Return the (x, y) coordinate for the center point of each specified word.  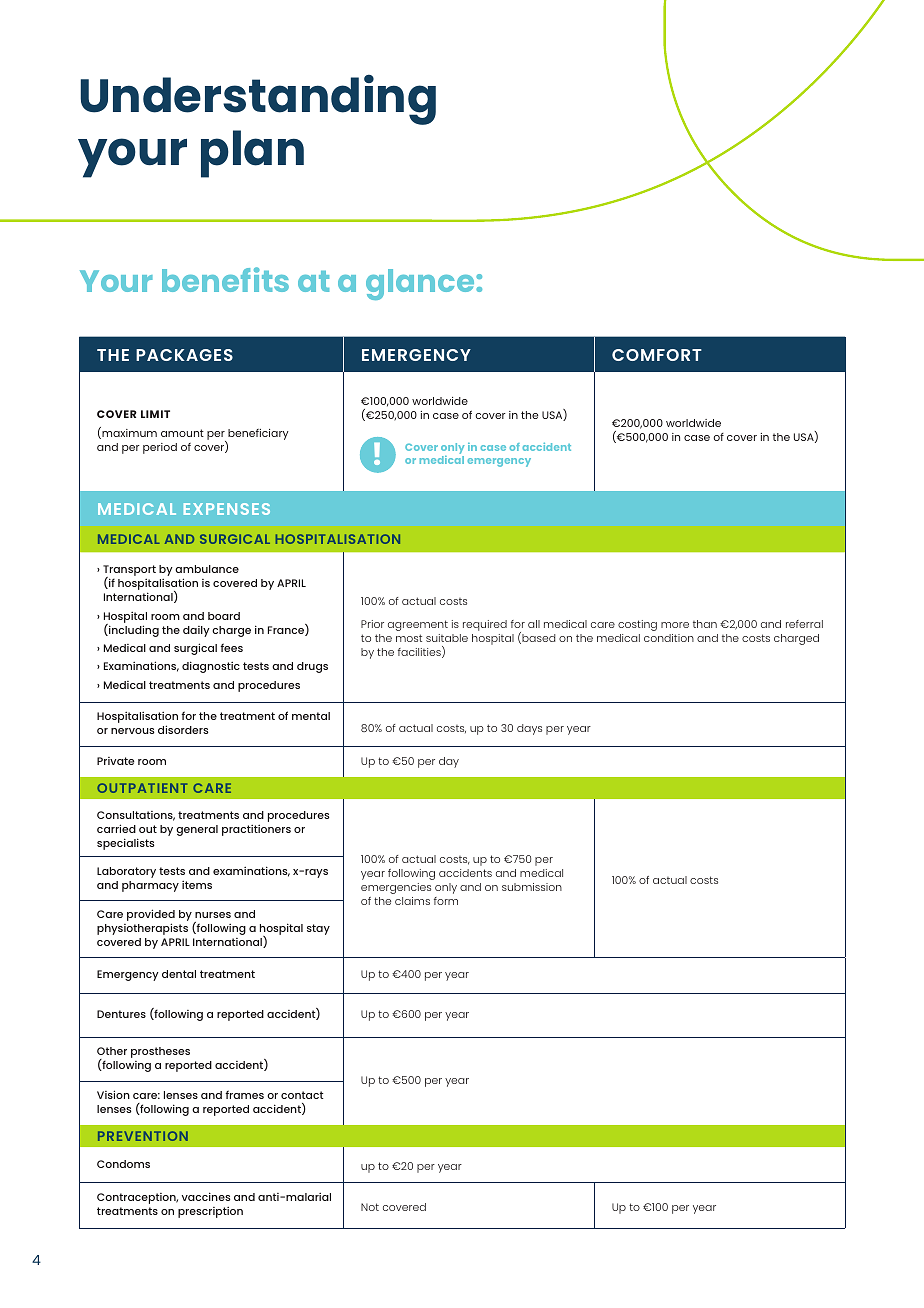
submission (532, 887)
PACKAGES (184, 355)
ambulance (207, 569)
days (529, 729)
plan (252, 154)
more (675, 625)
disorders (183, 729)
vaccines (206, 1196)
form (446, 901)
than (705, 624)
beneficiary (257, 435)
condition (669, 638)
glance (421, 284)
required (485, 625)
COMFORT (657, 355)
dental (179, 974)
